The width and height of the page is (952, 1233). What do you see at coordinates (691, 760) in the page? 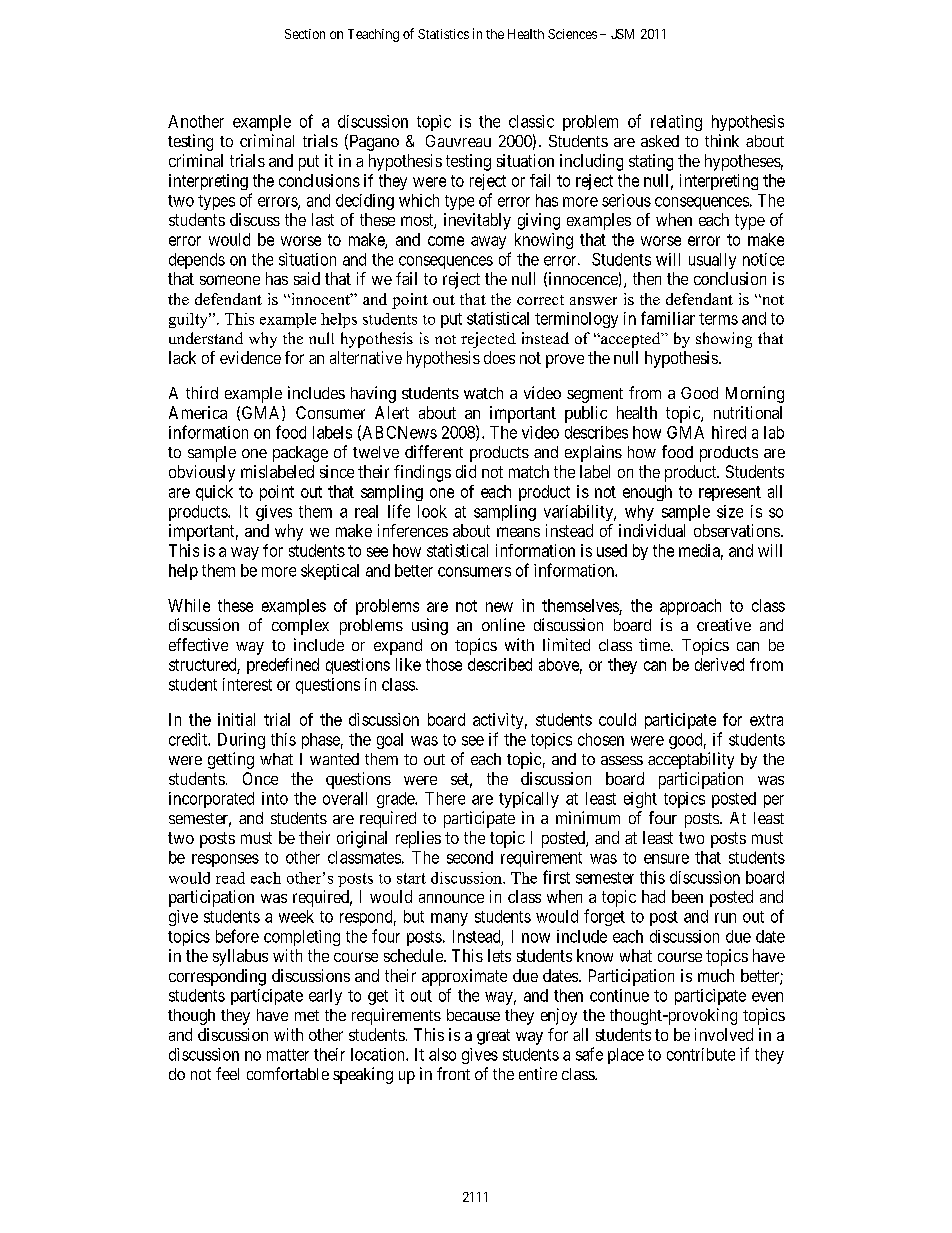
I see `acceptability` at bounding box center [691, 760].
